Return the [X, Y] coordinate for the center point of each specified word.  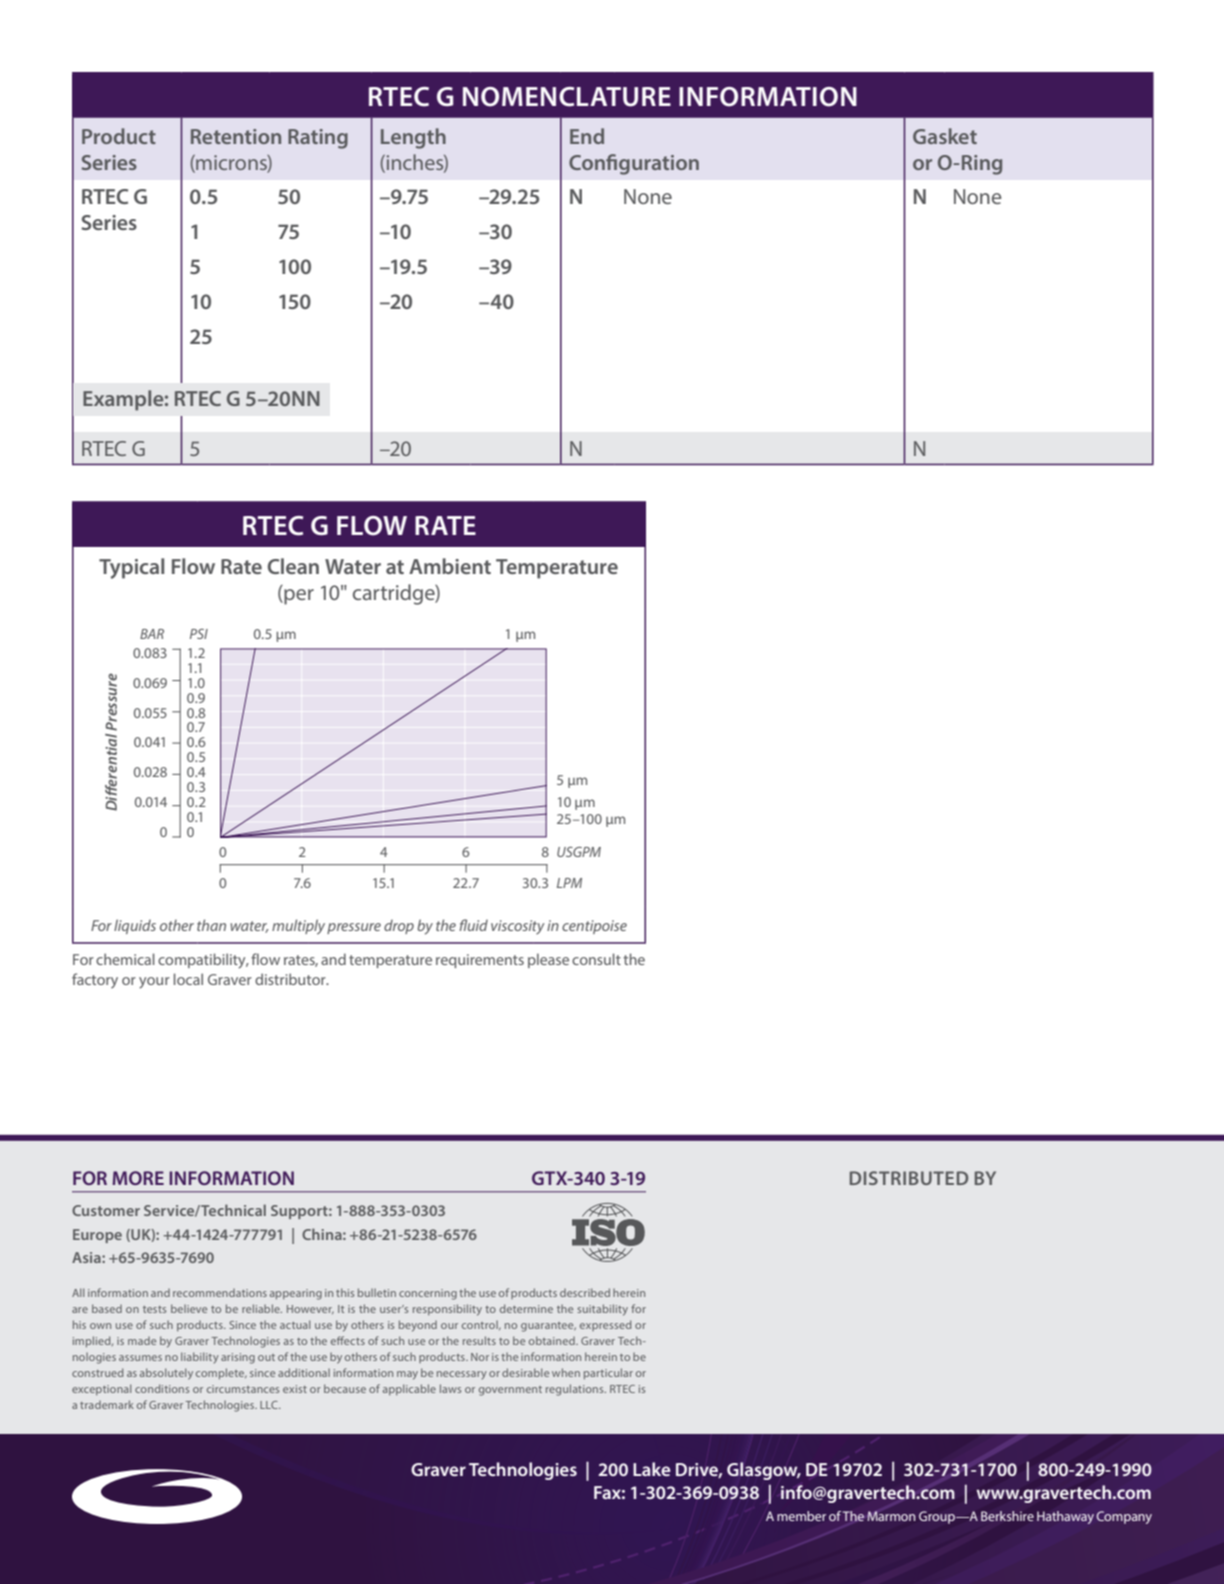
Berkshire [1007, 1516]
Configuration [634, 164]
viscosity [518, 927]
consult [596, 959]
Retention [236, 136]
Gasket [945, 136]
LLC [270, 1405]
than [211, 925]
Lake [652, 1469]
